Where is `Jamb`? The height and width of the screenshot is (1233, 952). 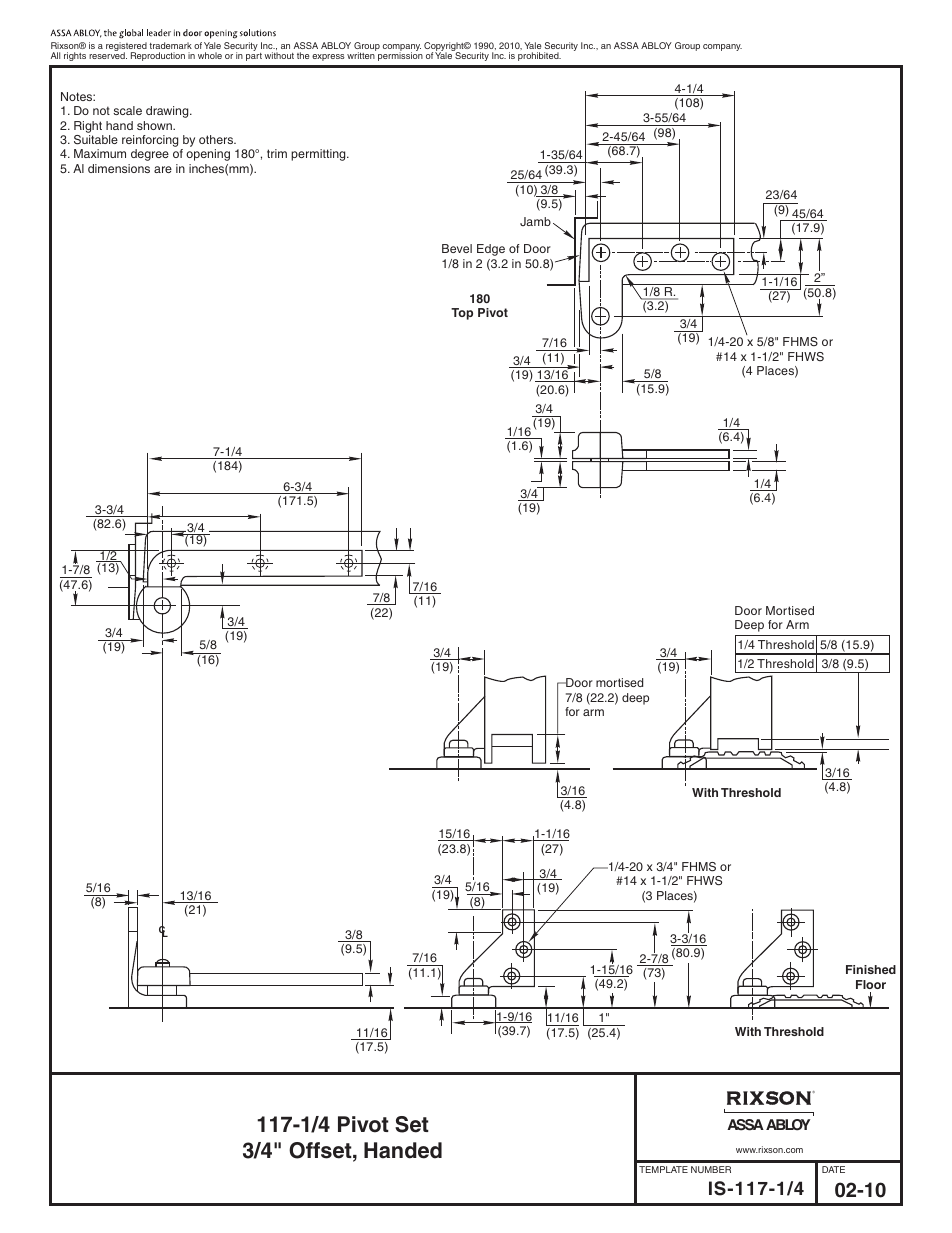 Jamb is located at coordinates (535, 221).
